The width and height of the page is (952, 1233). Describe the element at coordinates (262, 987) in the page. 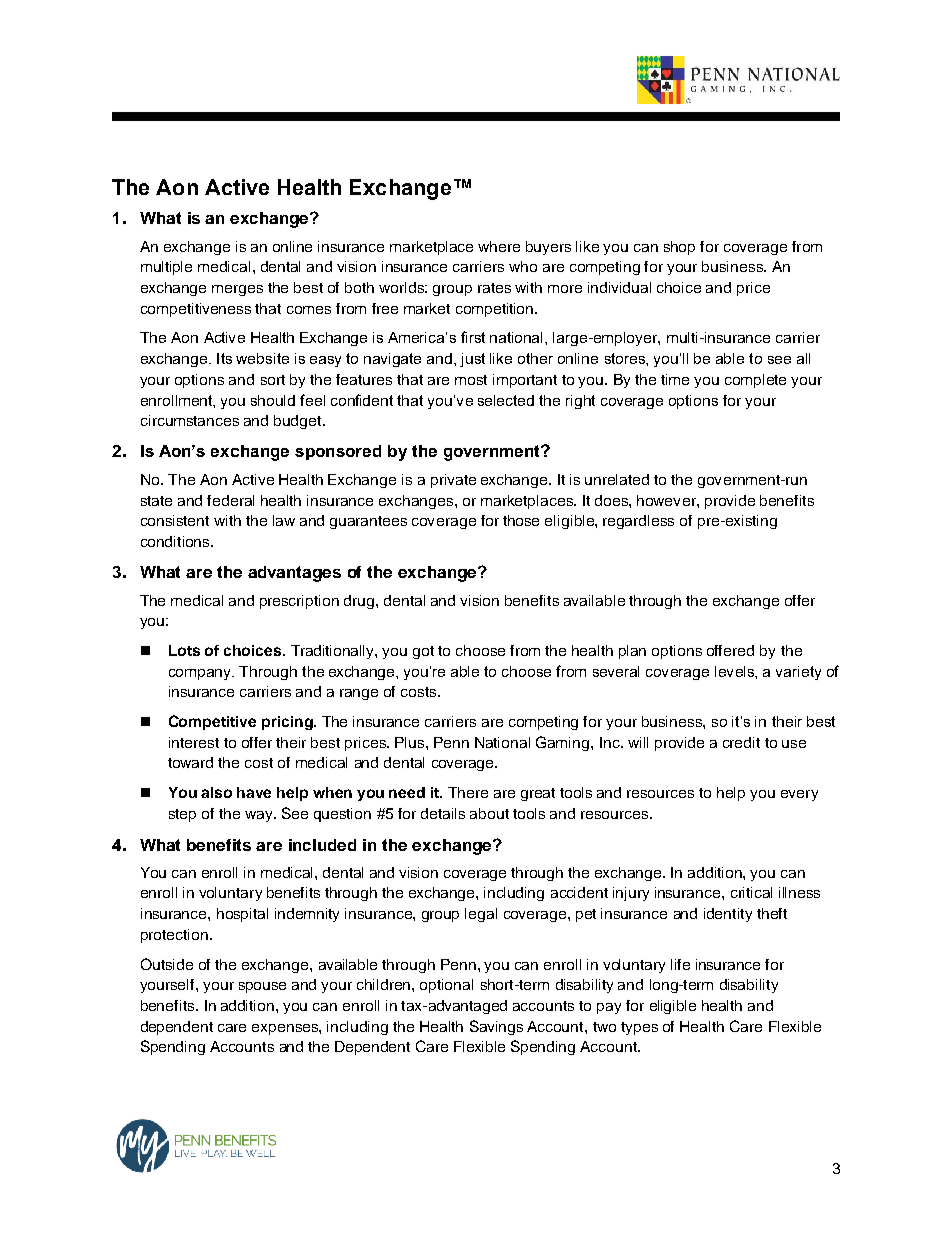

I see `spouse` at that location.
